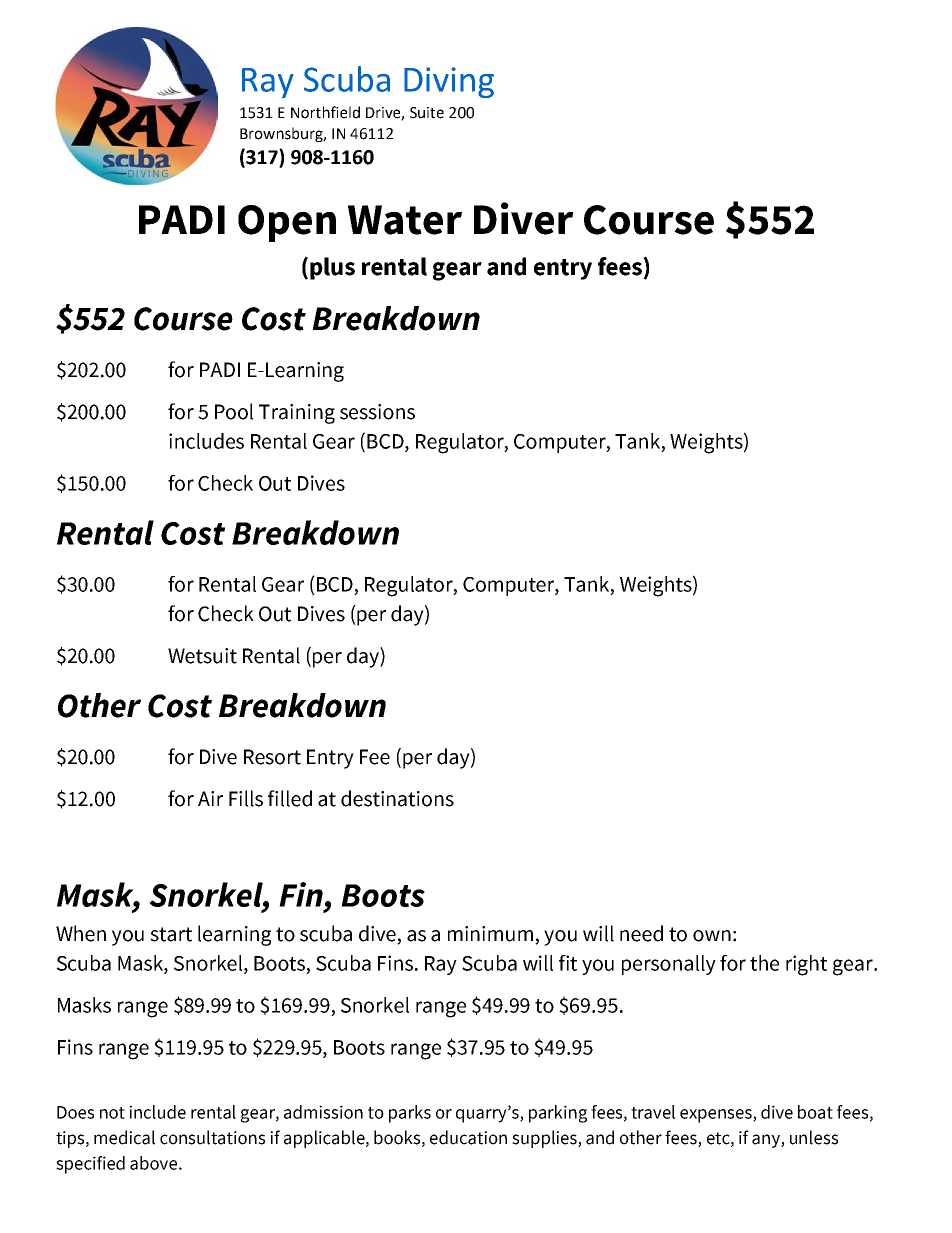 Image resolution: width=952 pixels, height=1233 pixels. I want to click on Northfield, so click(325, 112).
